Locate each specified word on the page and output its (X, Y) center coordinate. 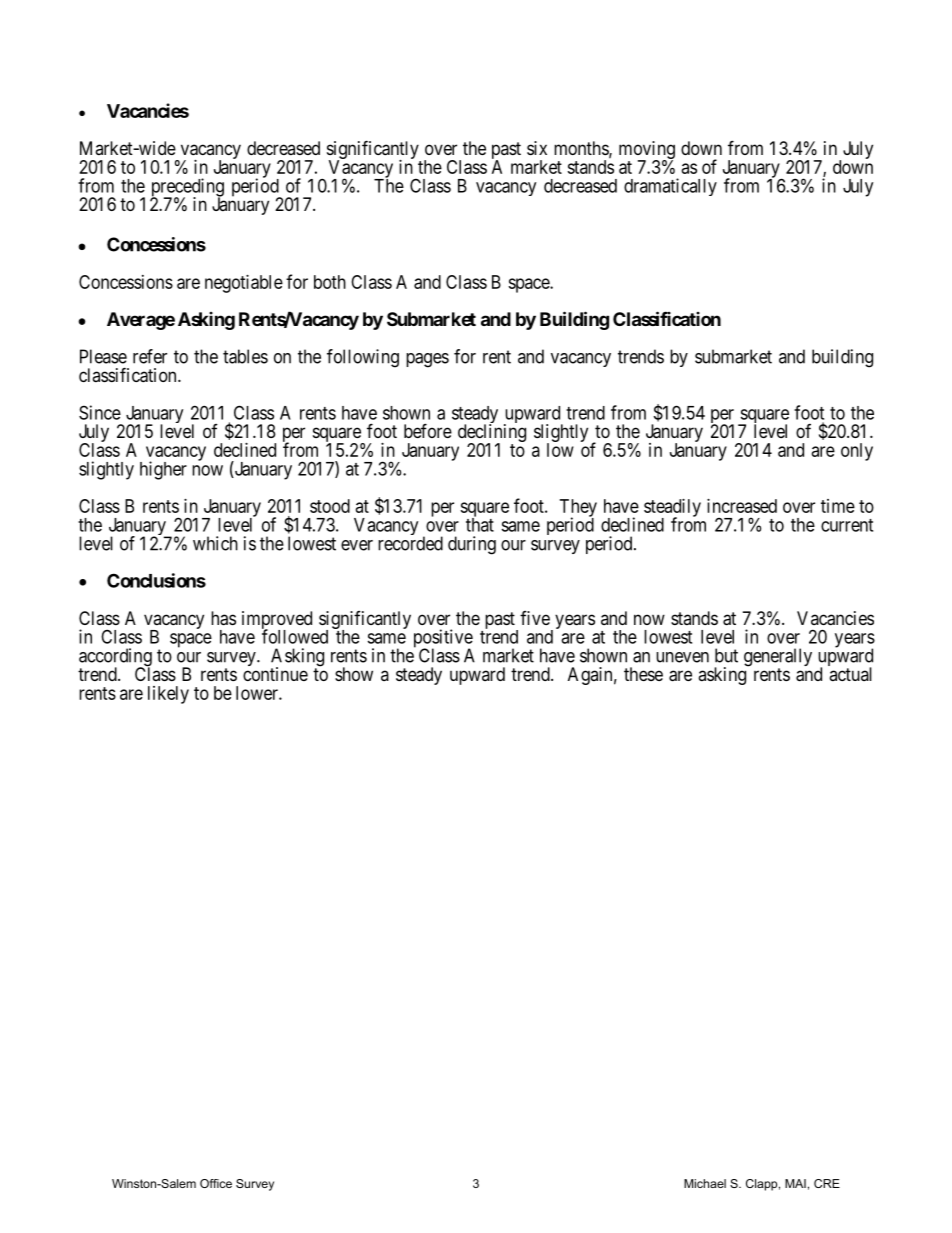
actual (850, 674)
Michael (705, 1183)
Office (216, 1183)
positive (443, 639)
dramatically (670, 187)
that (480, 524)
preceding (187, 188)
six (537, 148)
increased (742, 506)
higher (163, 470)
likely (168, 695)
